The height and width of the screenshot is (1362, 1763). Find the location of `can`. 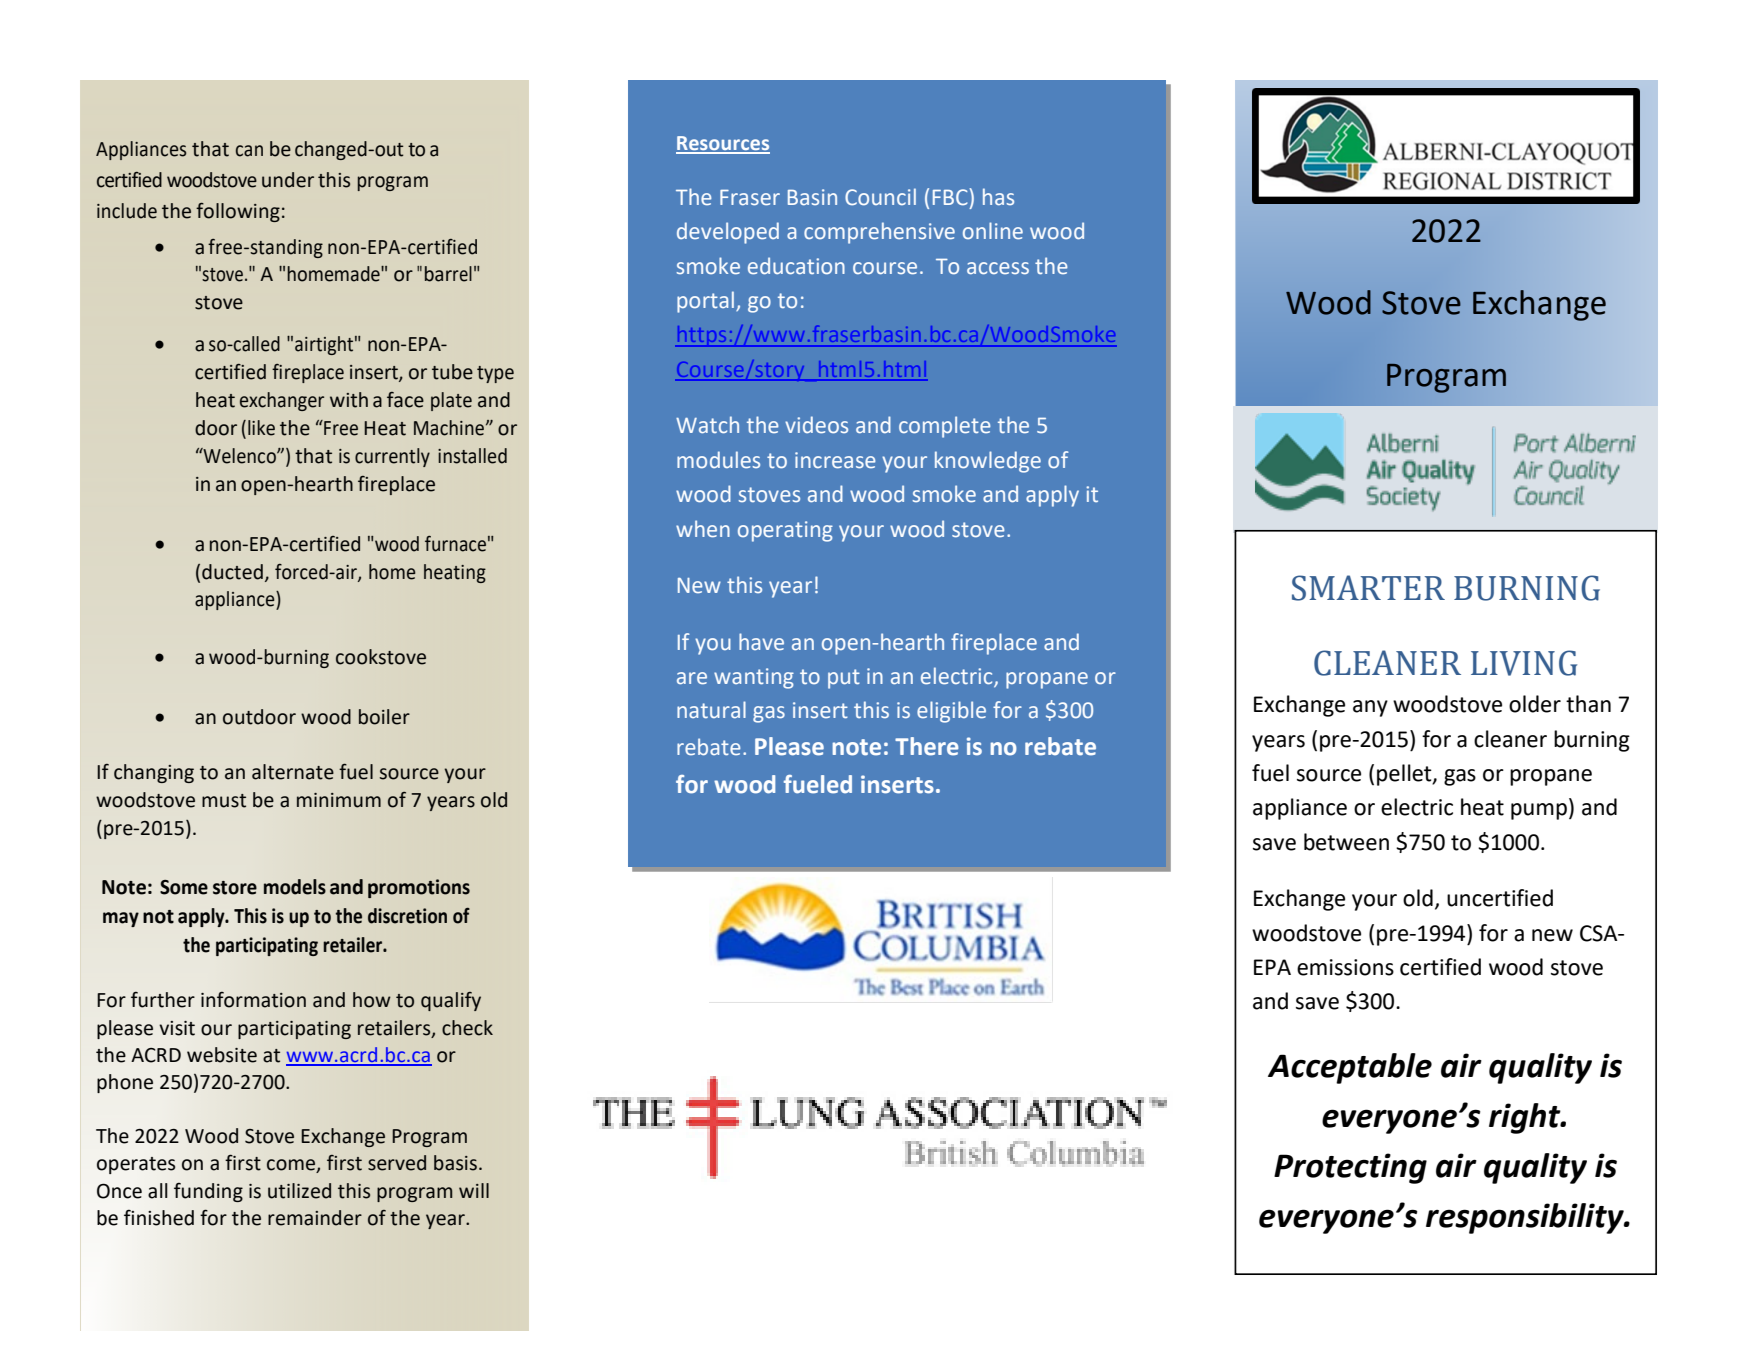

can is located at coordinates (249, 151).
